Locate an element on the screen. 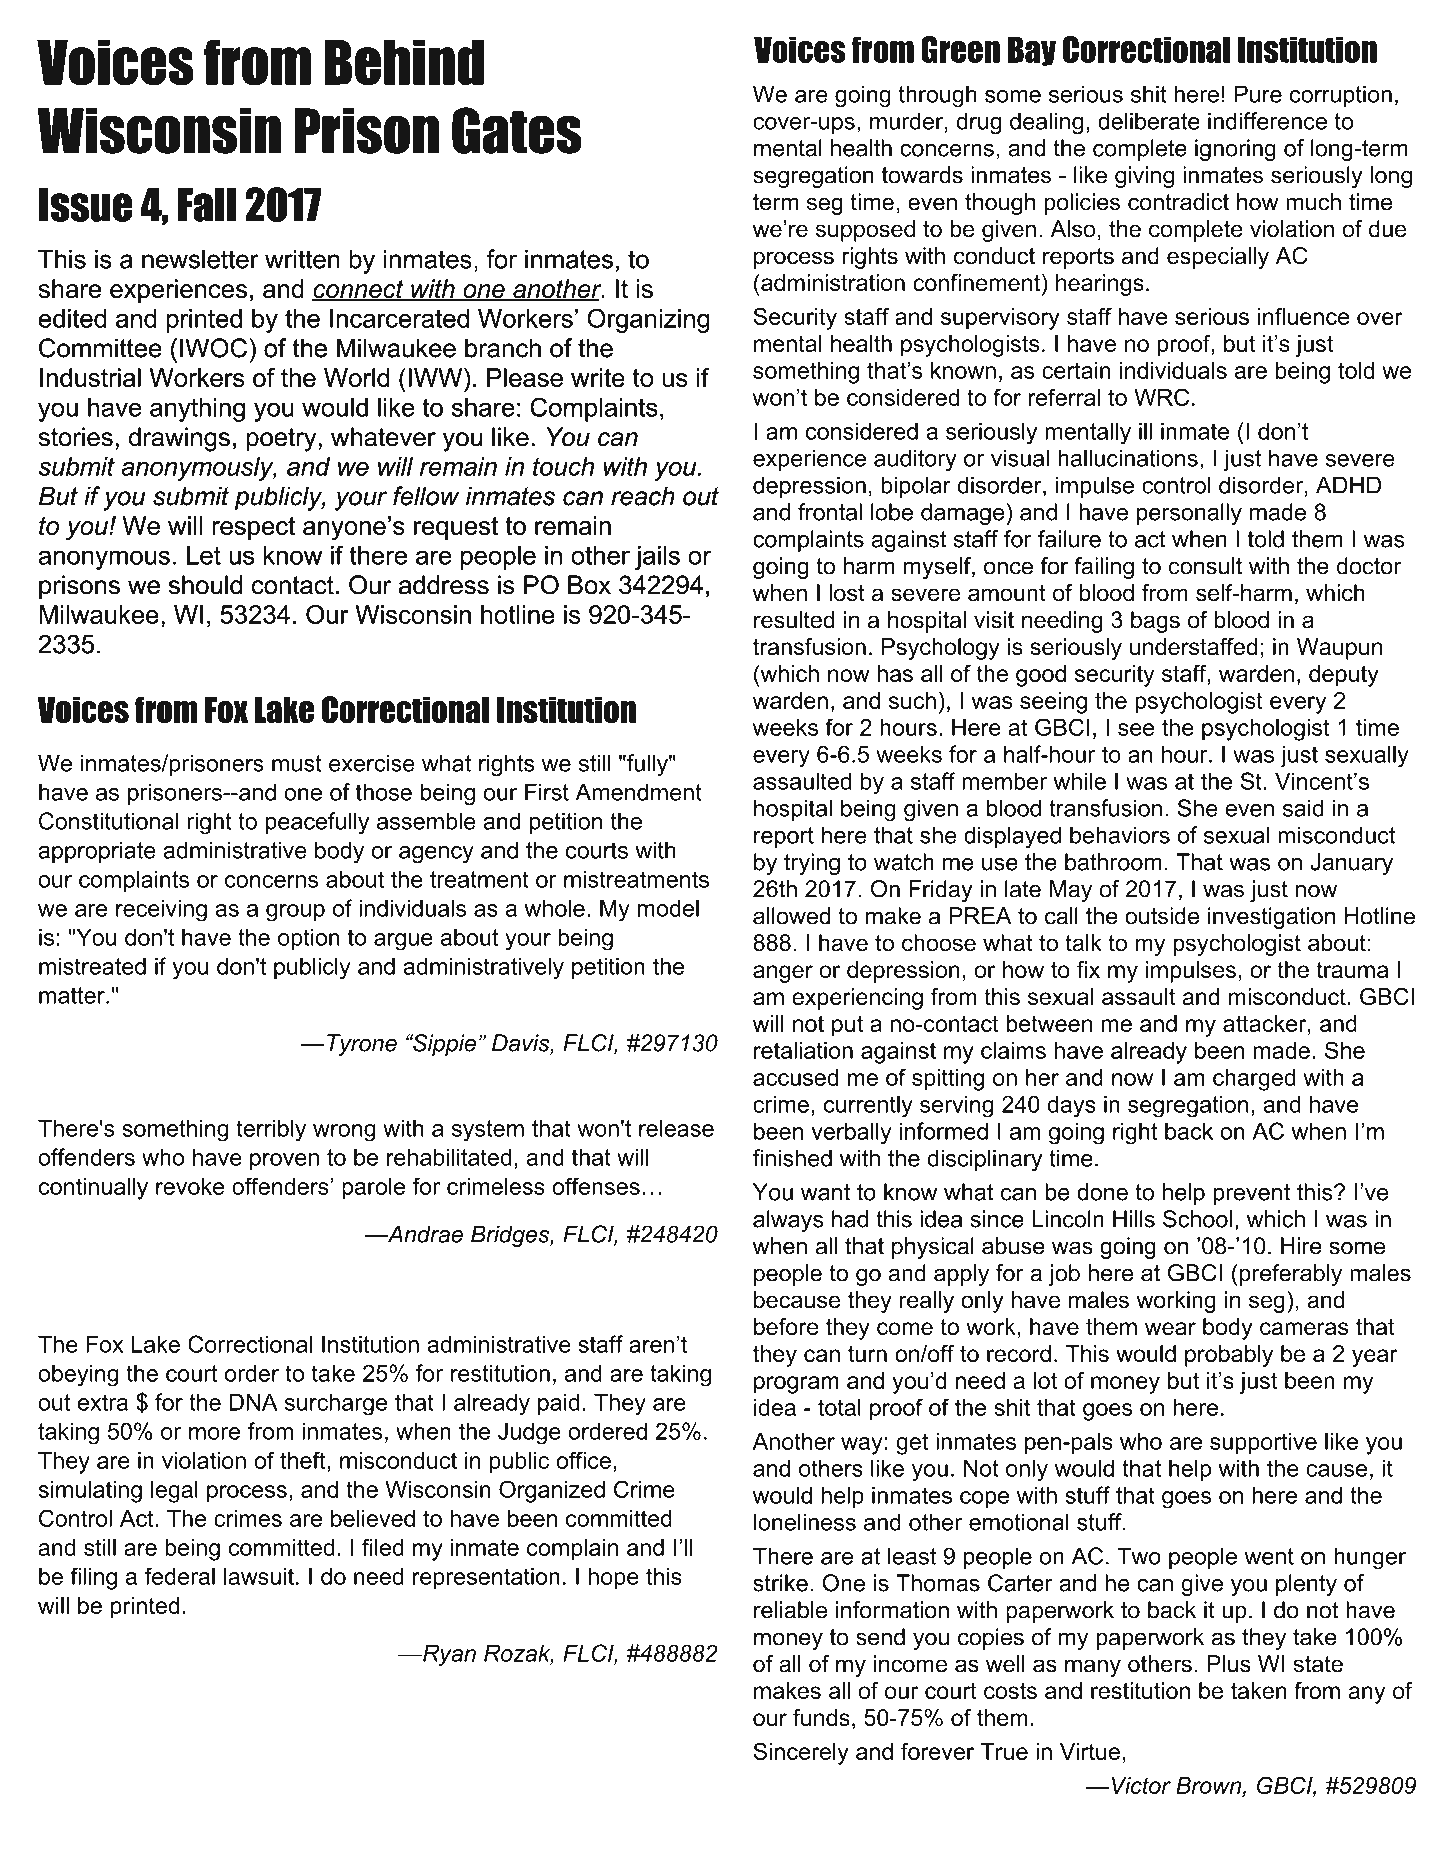 The image size is (1433, 1854). funds is located at coordinates (821, 1717).
